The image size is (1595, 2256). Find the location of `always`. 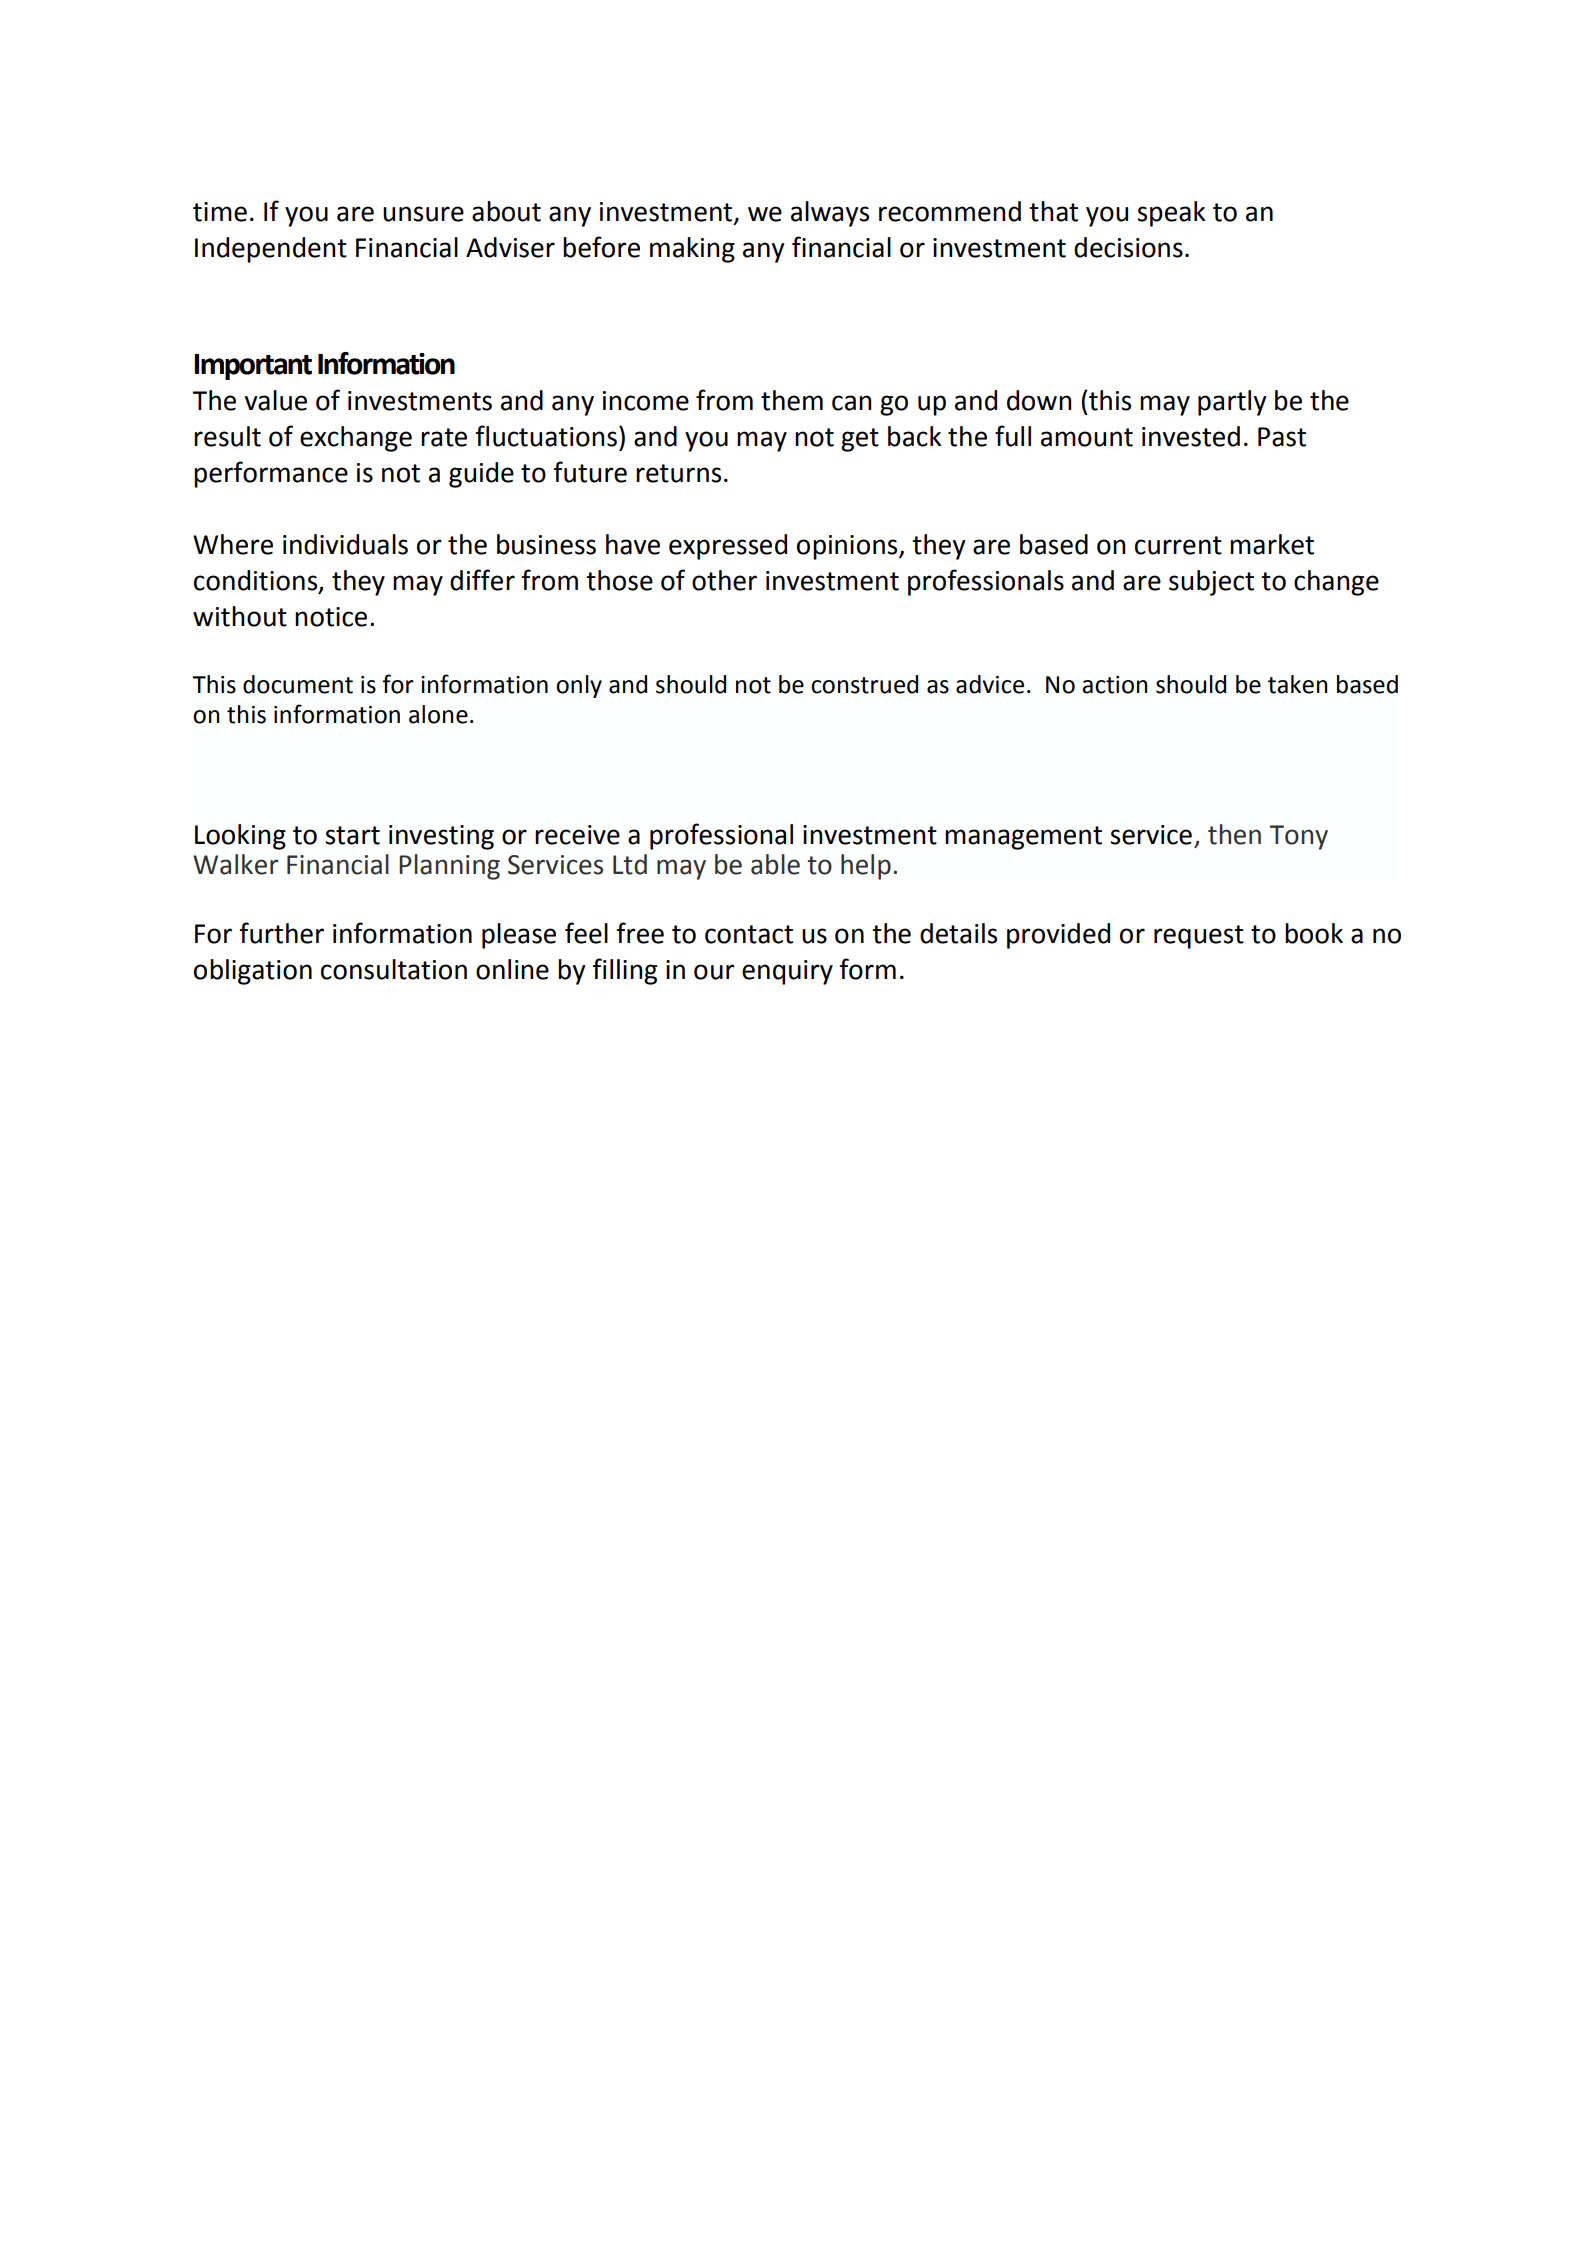

always is located at coordinates (830, 214).
